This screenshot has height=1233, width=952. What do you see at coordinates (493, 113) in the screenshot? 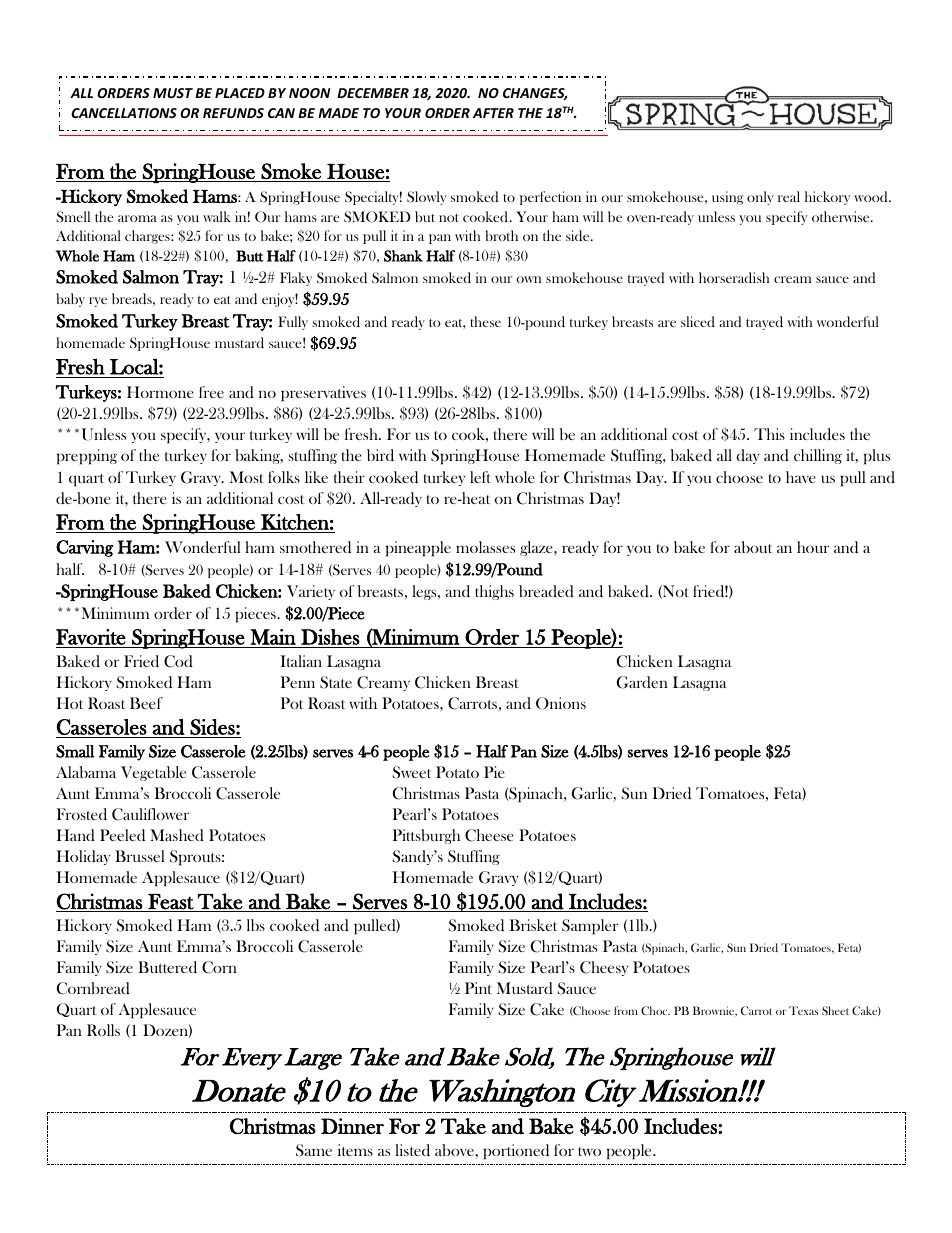
I see `AFTER` at bounding box center [493, 113].
